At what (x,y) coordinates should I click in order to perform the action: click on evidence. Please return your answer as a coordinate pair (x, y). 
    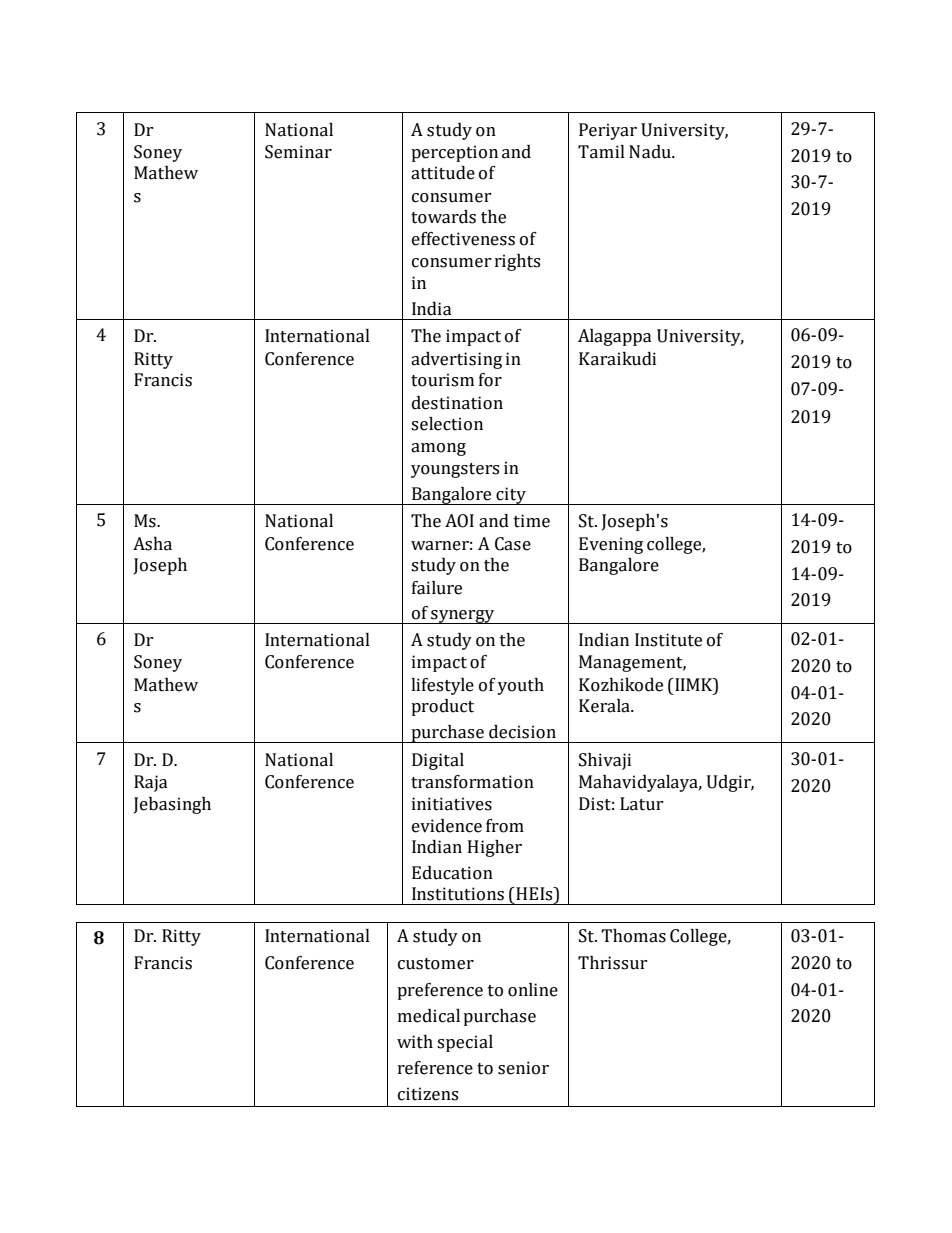
    Looking at the image, I should click on (447, 826).
